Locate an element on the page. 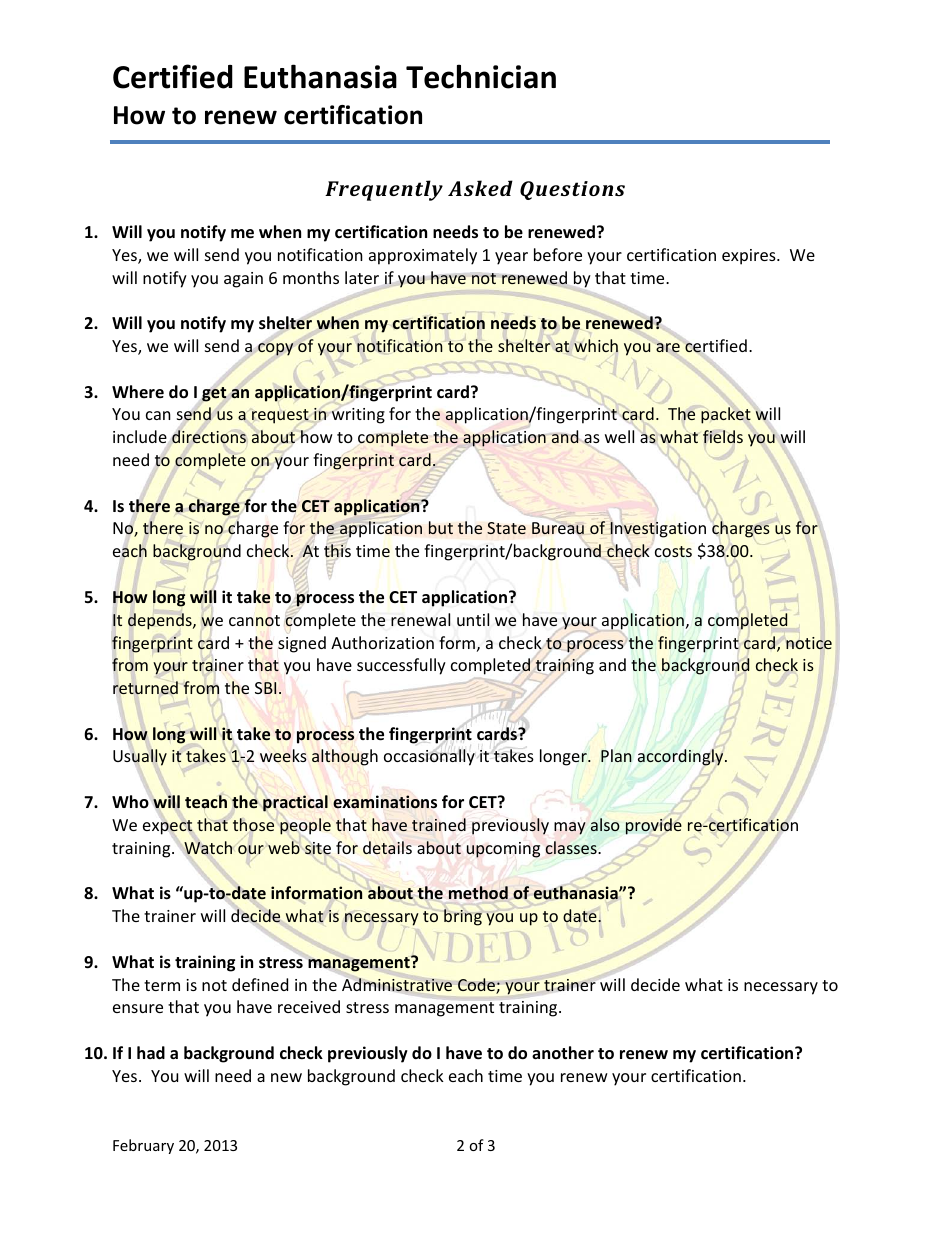 The height and width of the image is (1233, 952). Technician is located at coordinates (481, 76).
